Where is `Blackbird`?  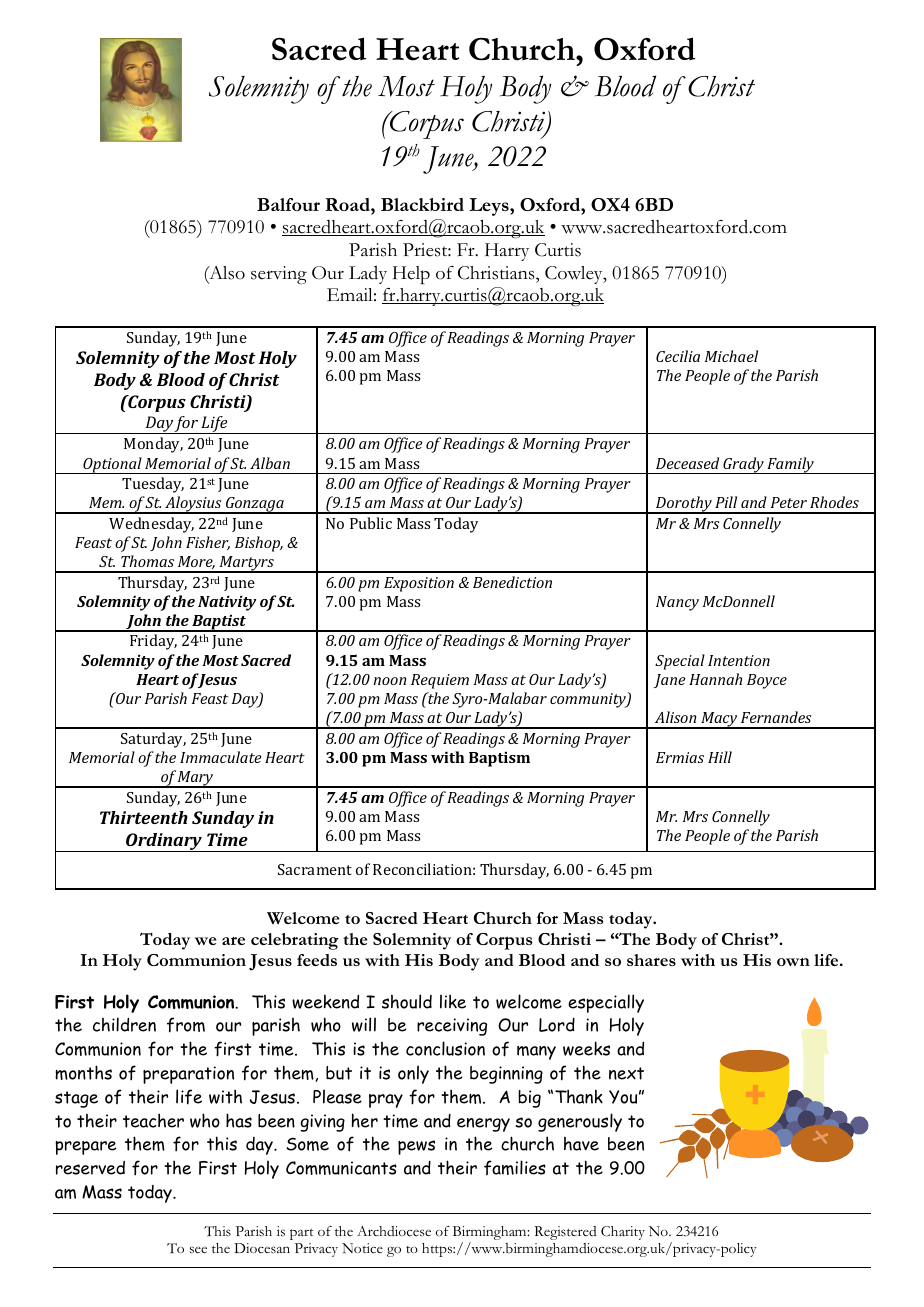
Blackbird is located at coordinates (422, 204).
